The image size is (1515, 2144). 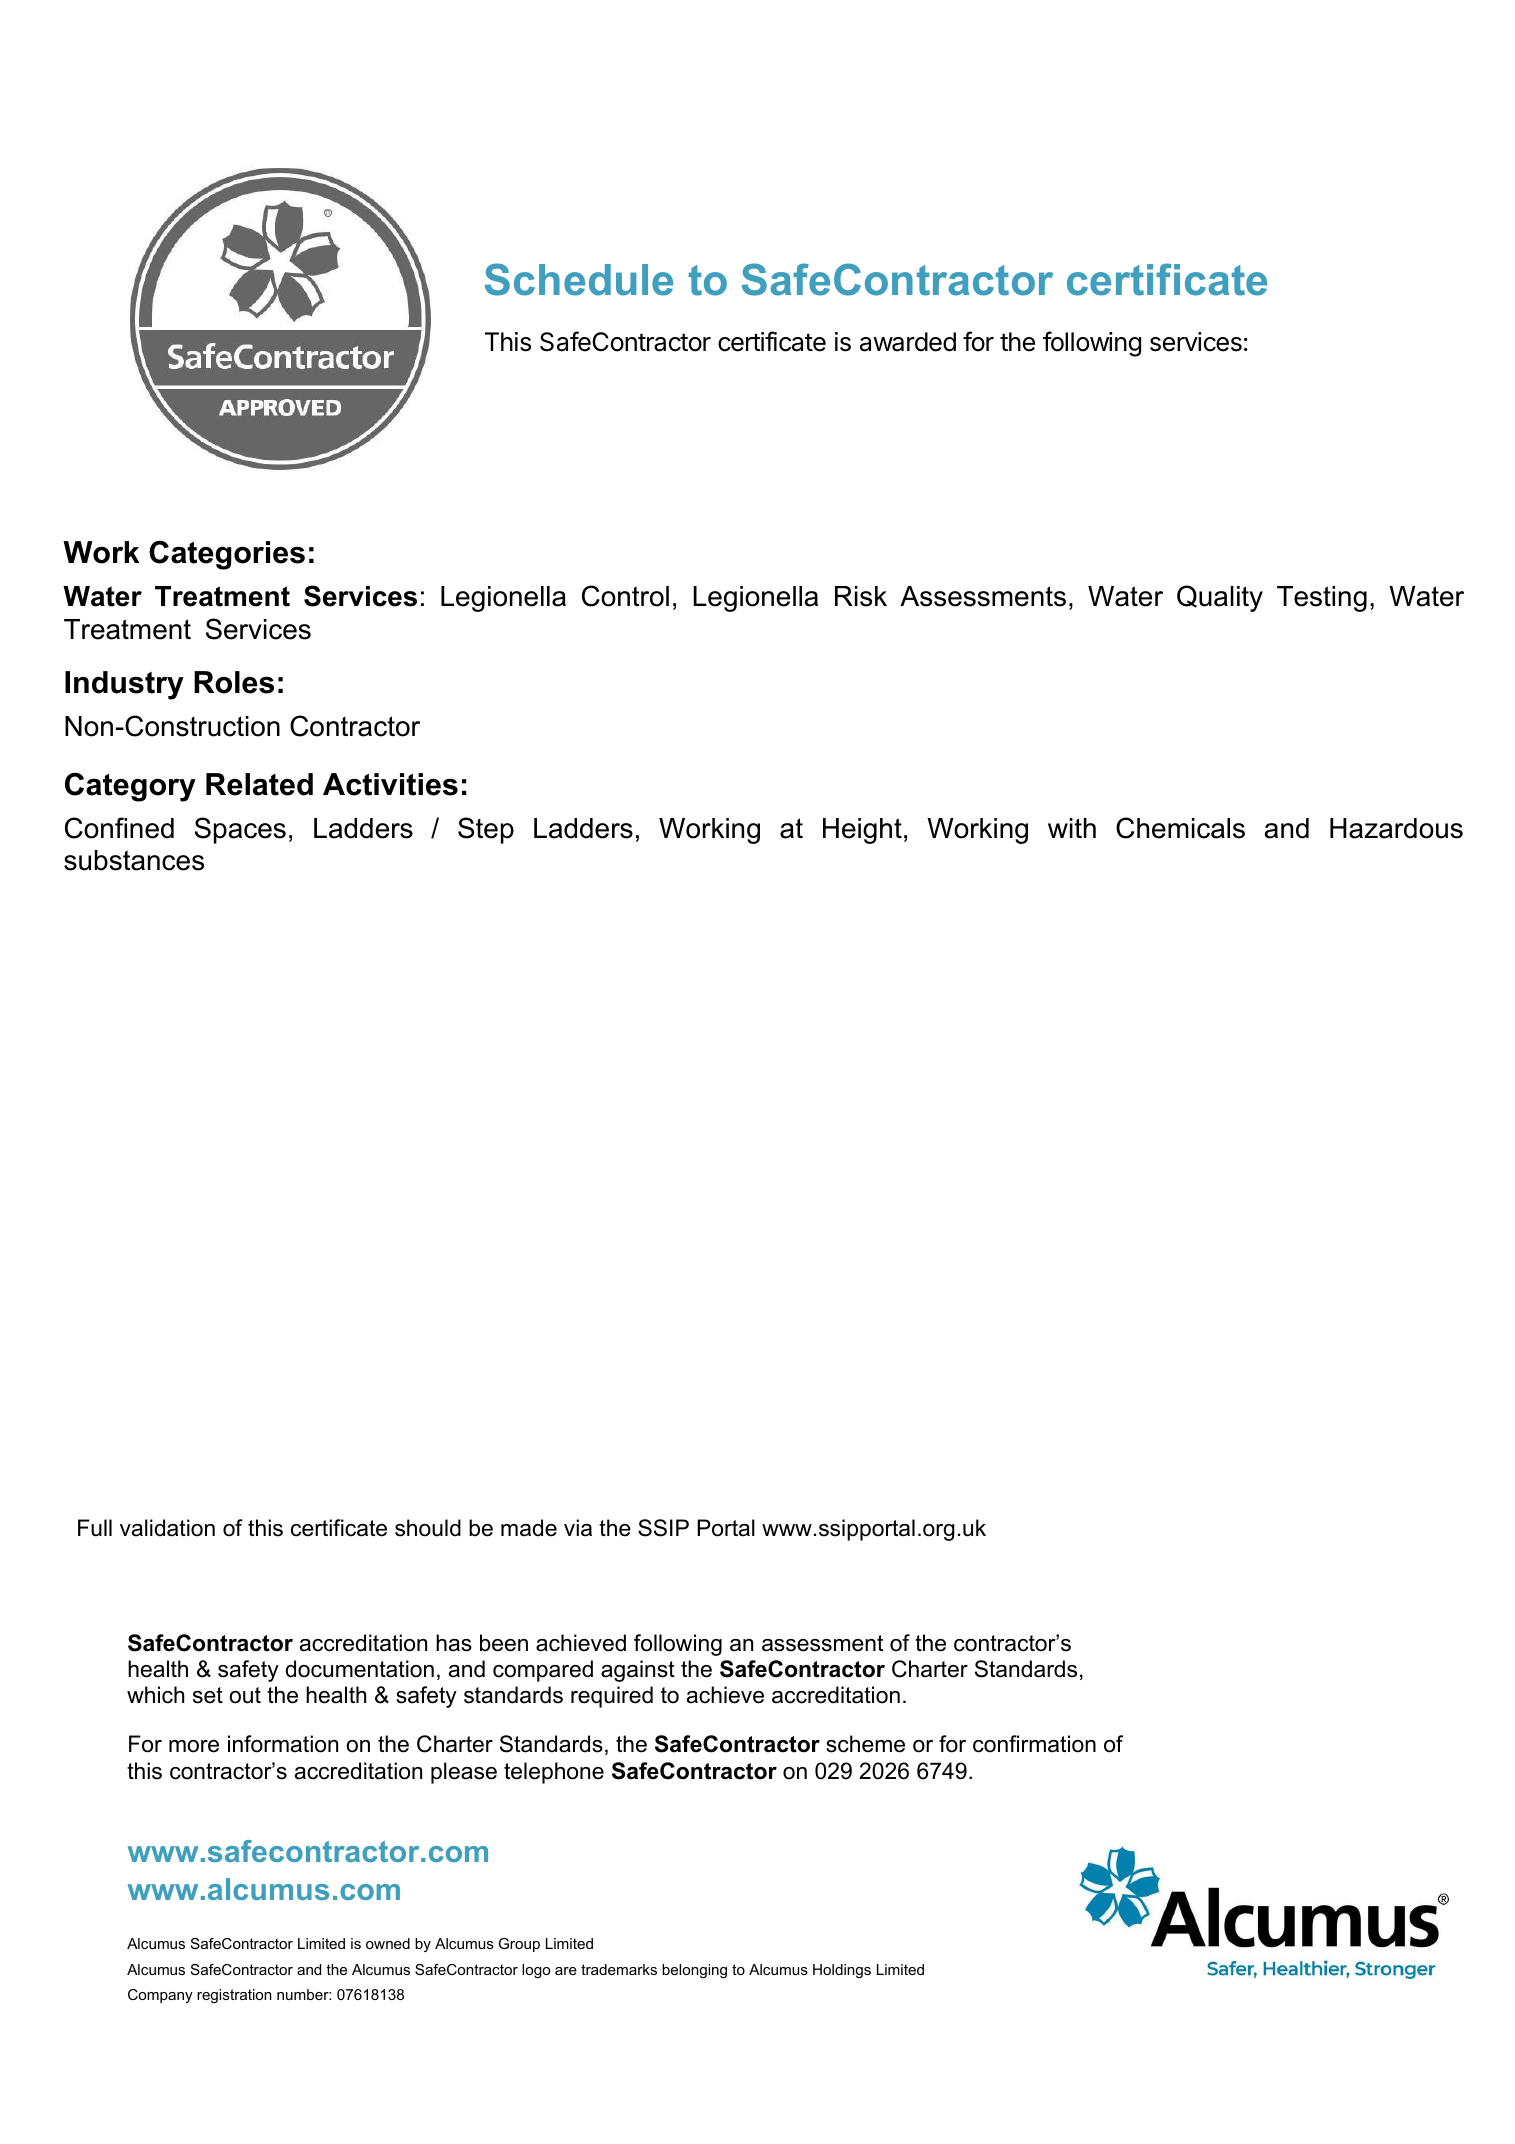 I want to click on awarded, so click(x=908, y=342).
